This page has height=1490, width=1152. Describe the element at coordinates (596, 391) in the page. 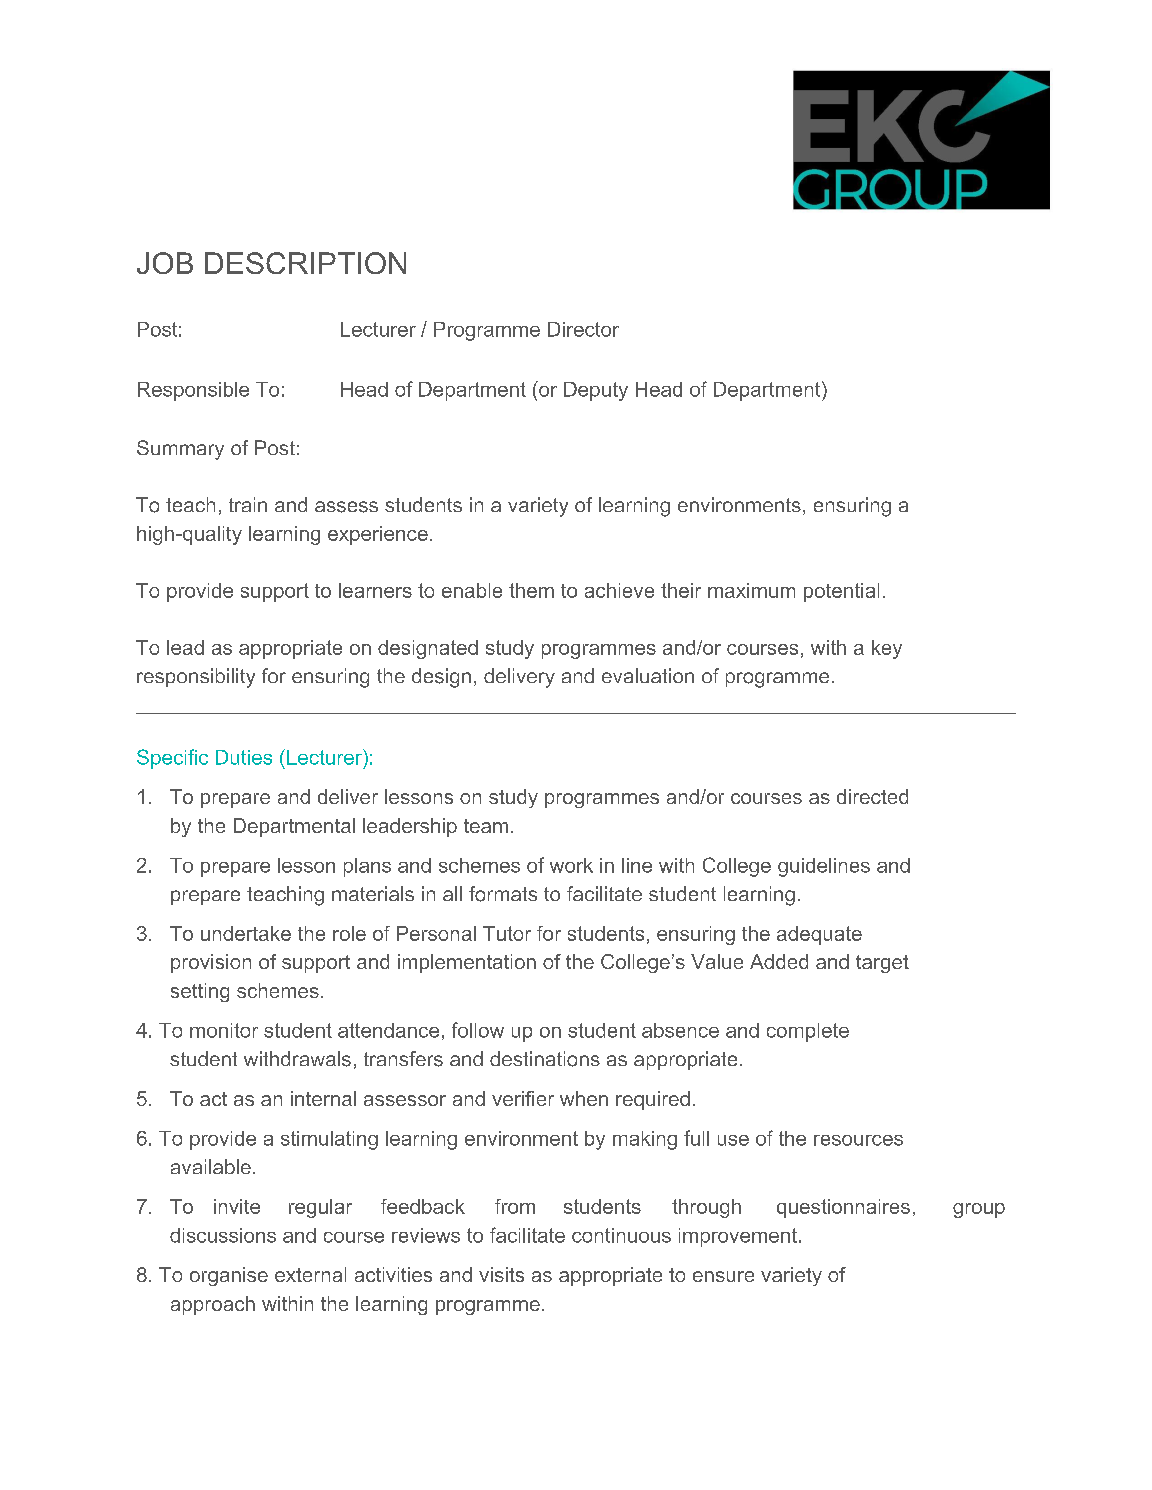

I see `Deputy` at that location.
